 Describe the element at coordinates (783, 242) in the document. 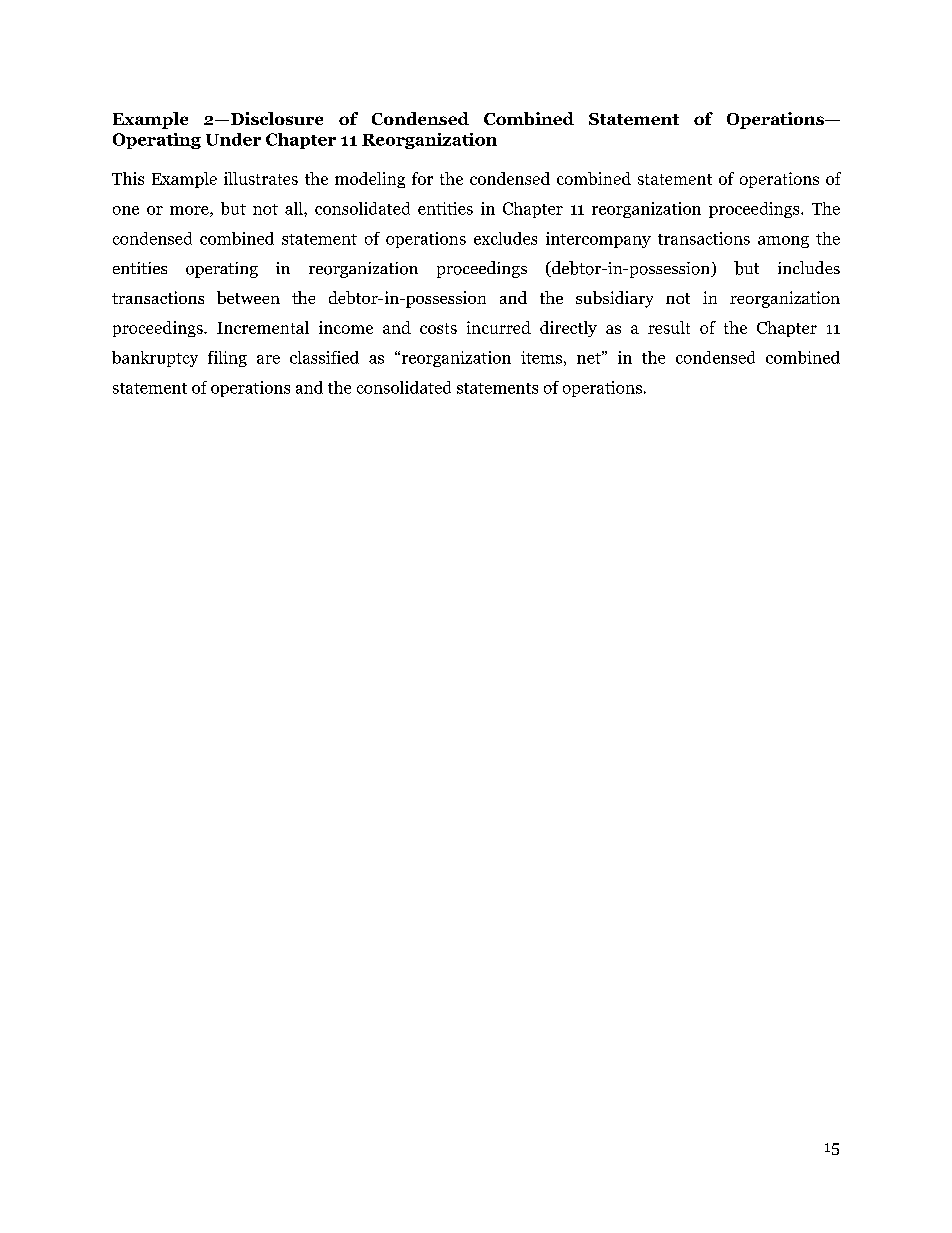

I see `among` at that location.
